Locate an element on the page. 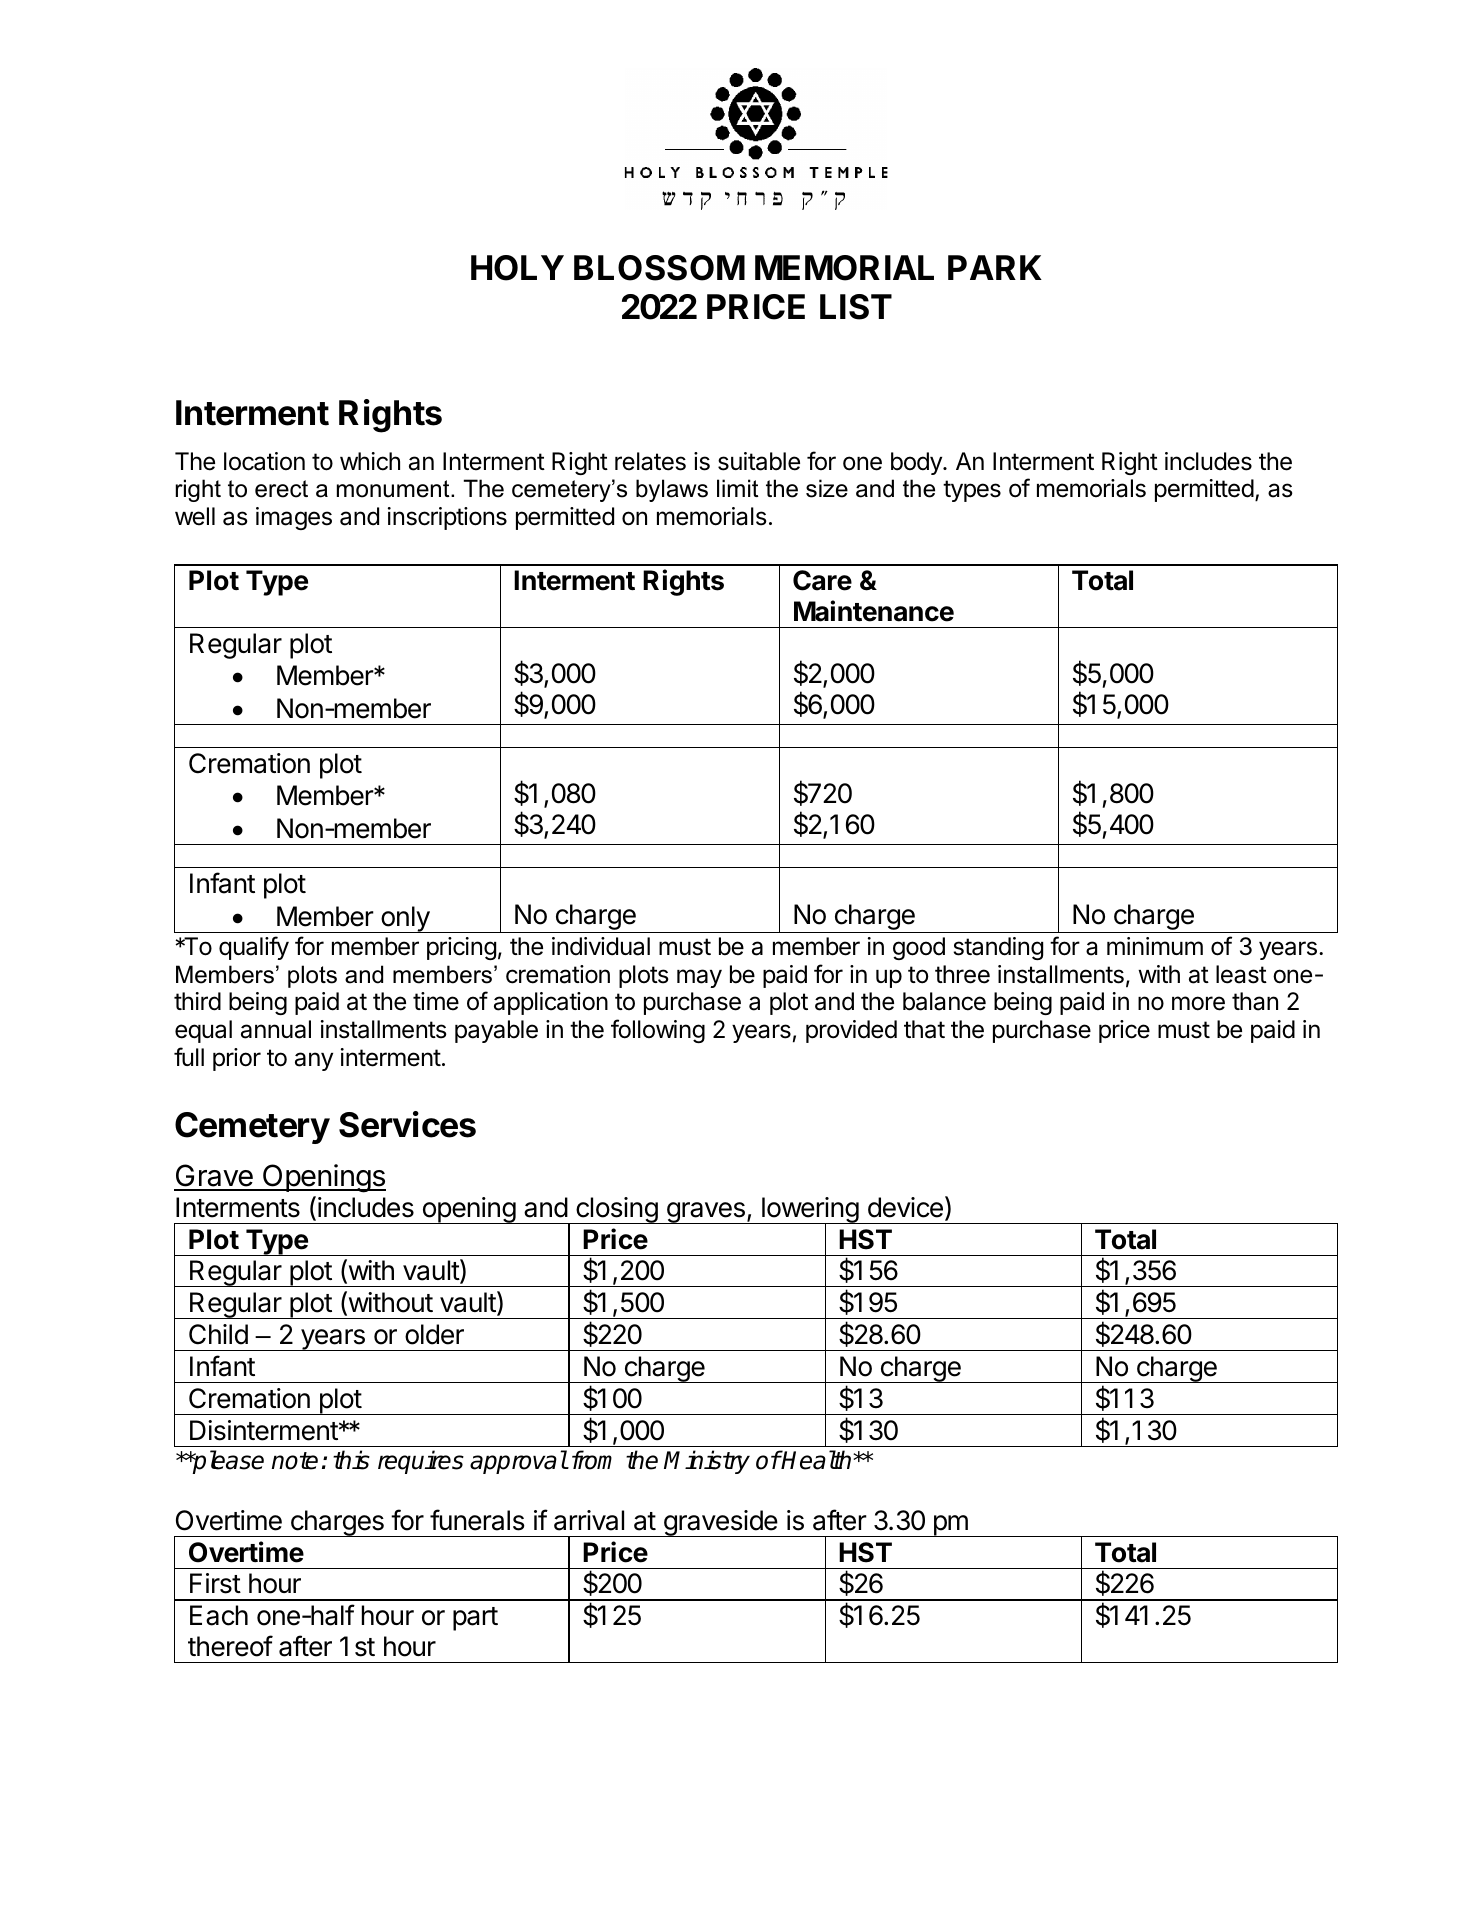 The width and height of the document is (1481, 1917). PARK is located at coordinates (995, 267).
